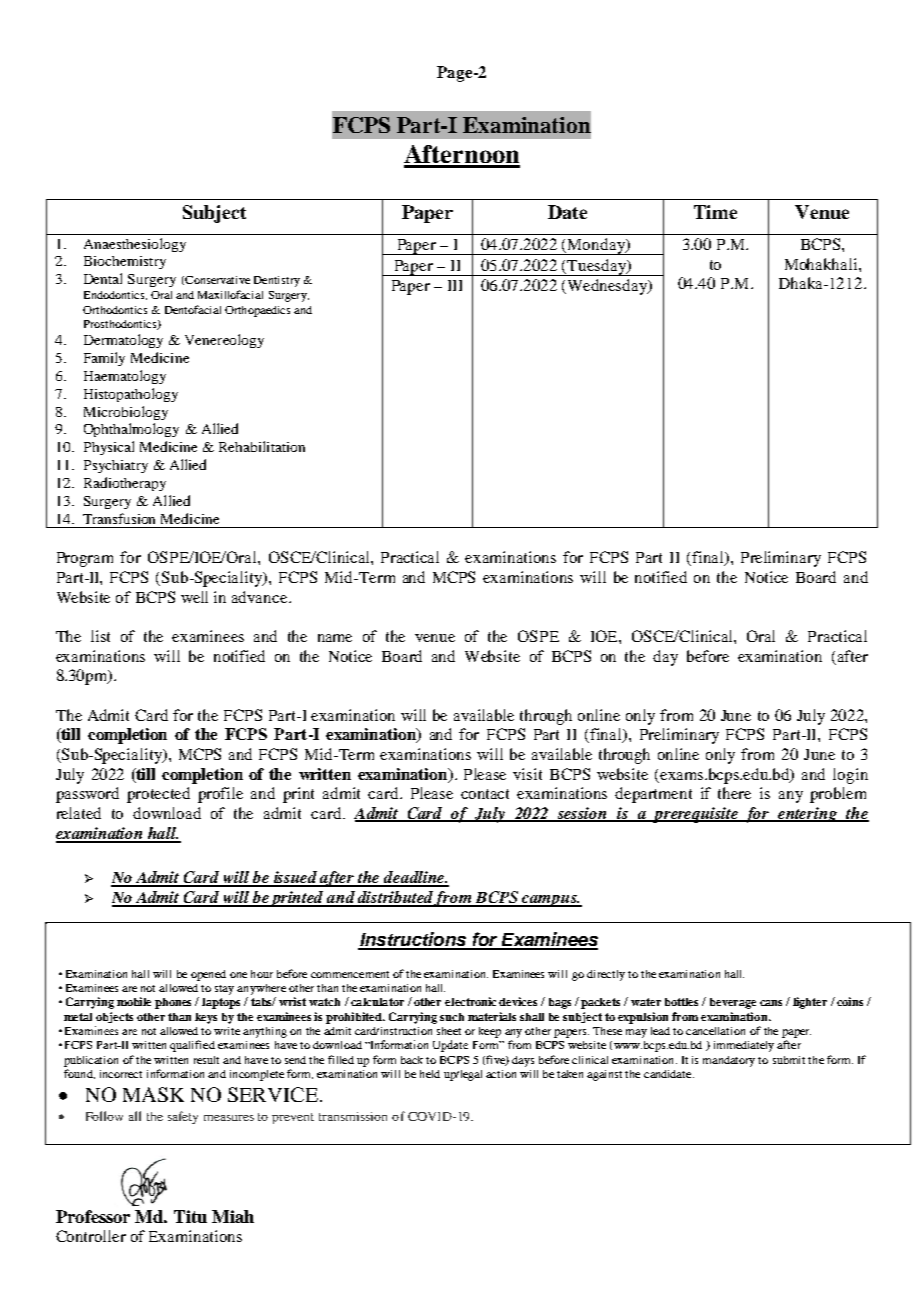 Image resolution: width=924 pixels, height=1307 pixels. Describe the element at coordinates (353, 1116) in the screenshot. I see `transmission` at that location.
